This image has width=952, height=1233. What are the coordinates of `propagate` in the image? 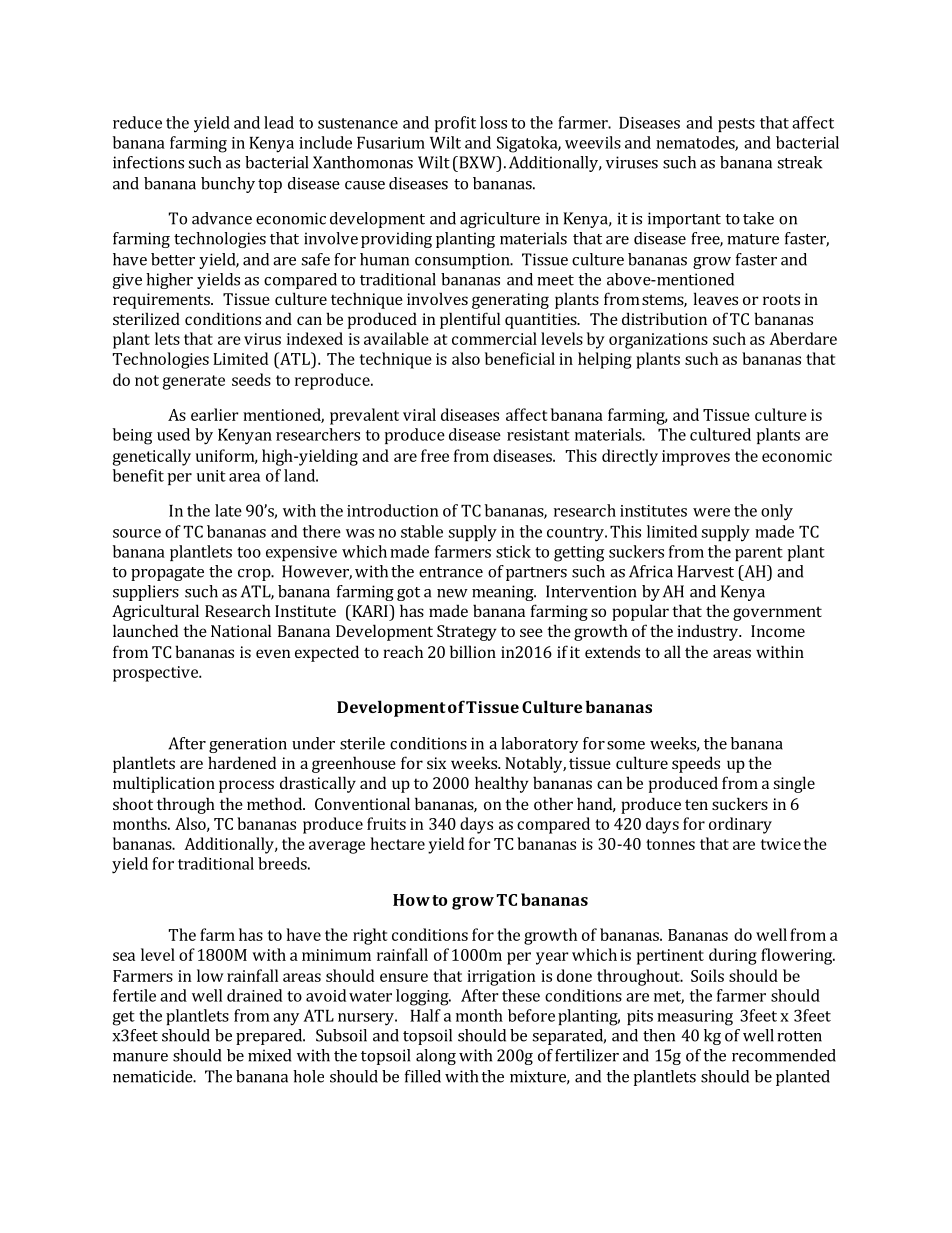 It's located at (167, 574).
